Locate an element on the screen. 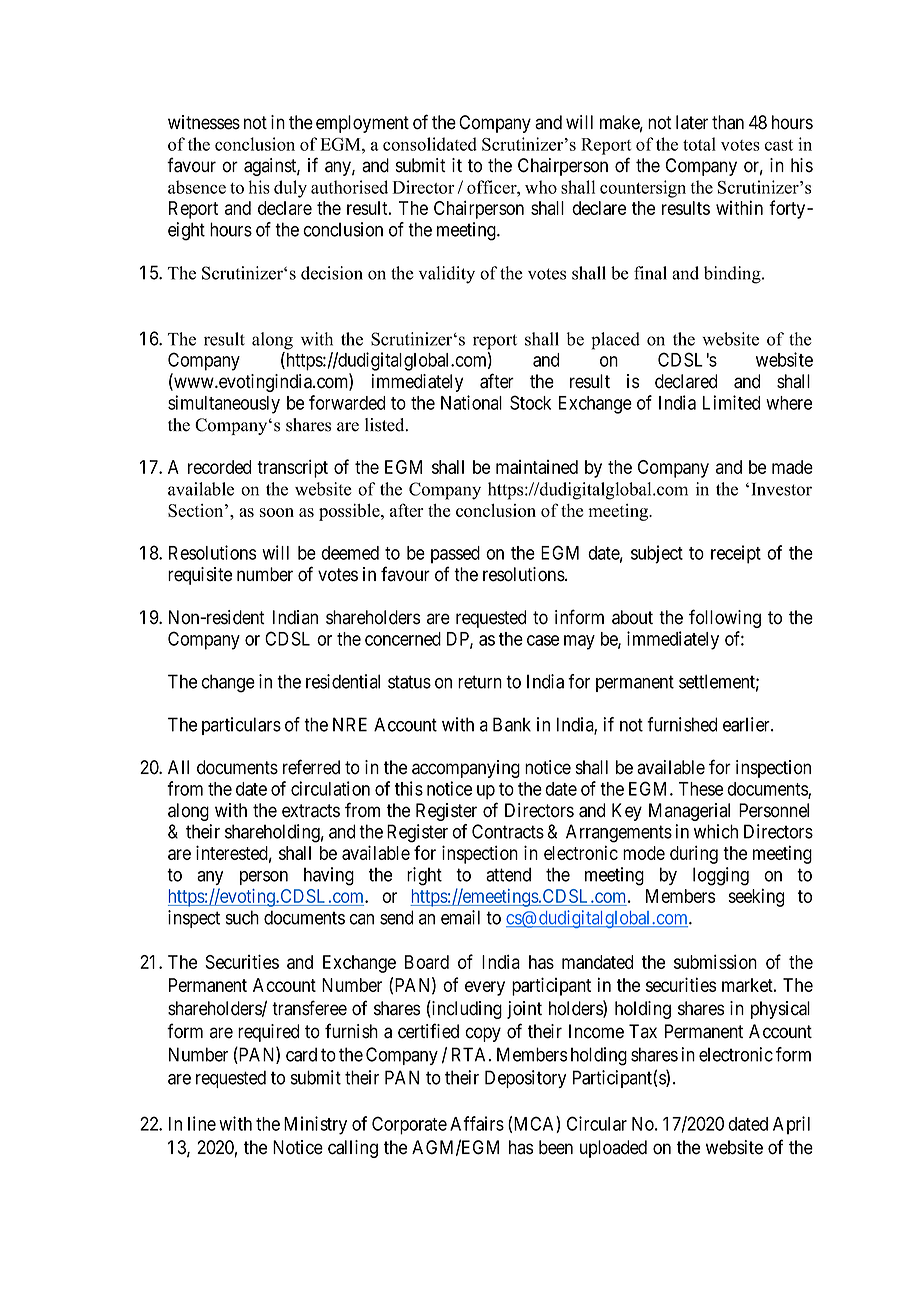  requisite is located at coordinates (200, 576).
